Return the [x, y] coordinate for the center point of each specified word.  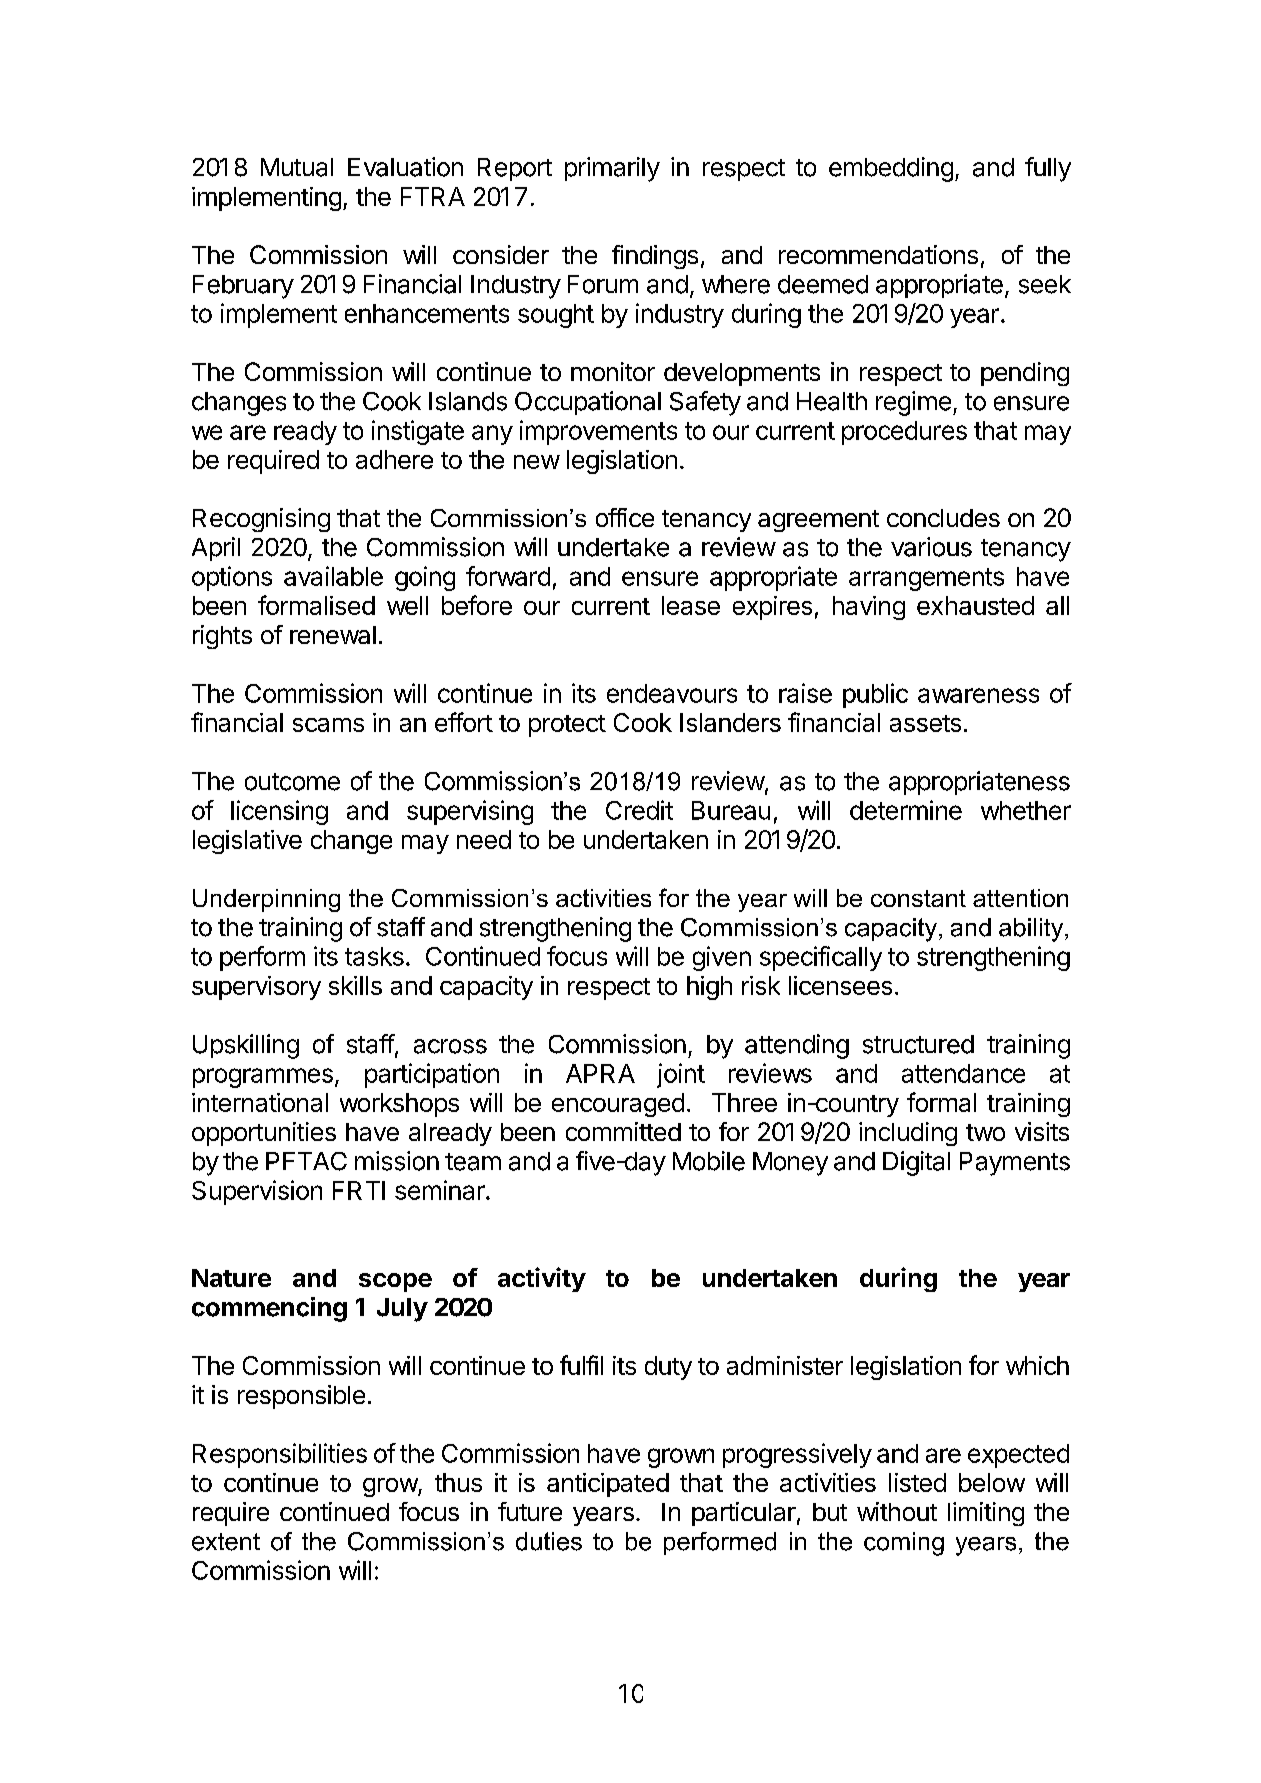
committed [623, 1131]
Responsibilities [280, 1455]
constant [918, 898]
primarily [612, 169]
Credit [639, 810]
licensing [279, 812]
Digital [916, 1163]
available [333, 576]
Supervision [257, 1192]
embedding [891, 169]
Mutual [297, 167]
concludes [943, 518]
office [625, 517]
